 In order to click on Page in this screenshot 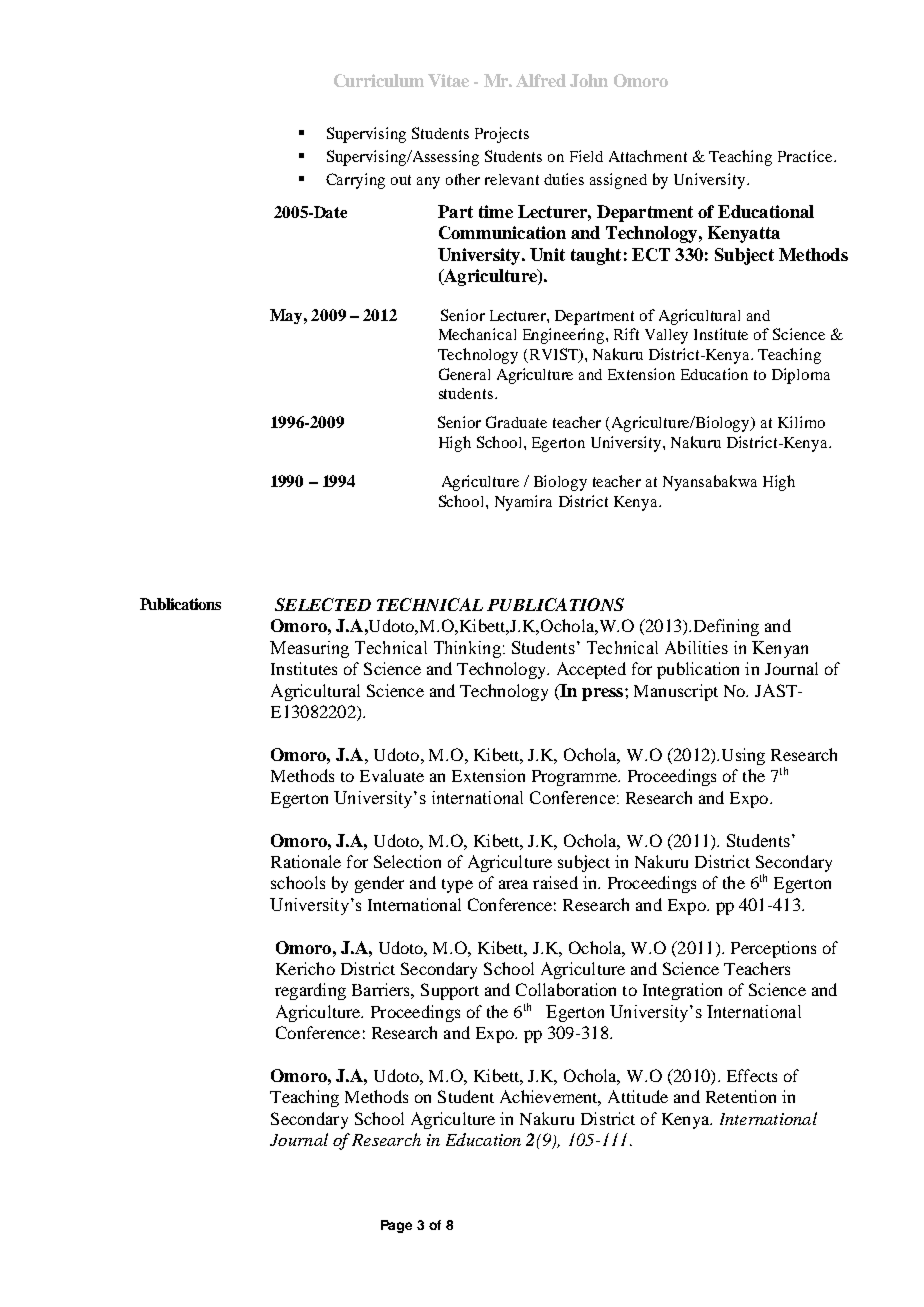, I will do `click(396, 1226)`.
